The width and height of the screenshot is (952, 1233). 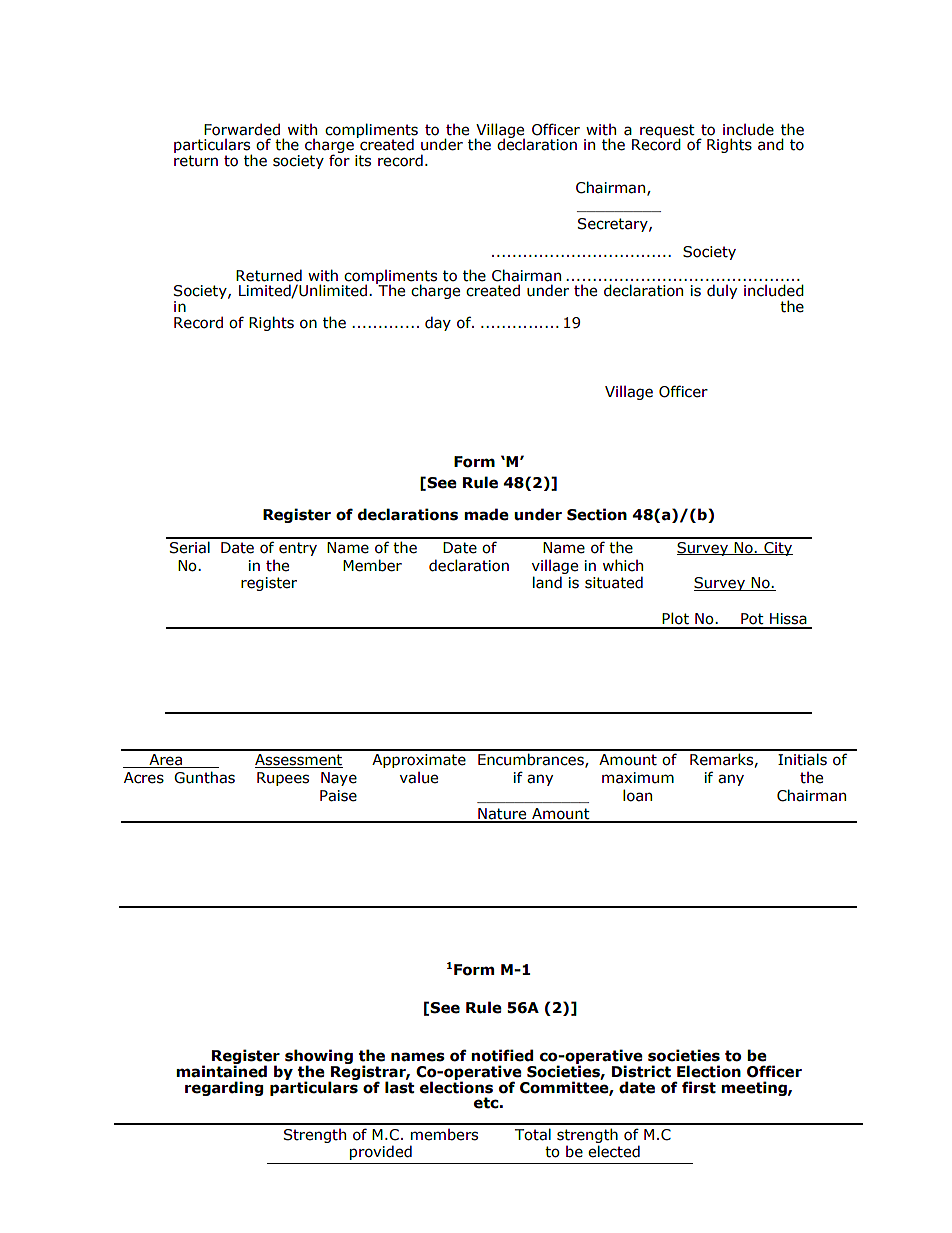 What do you see at coordinates (667, 132) in the screenshot?
I see `request` at bounding box center [667, 132].
